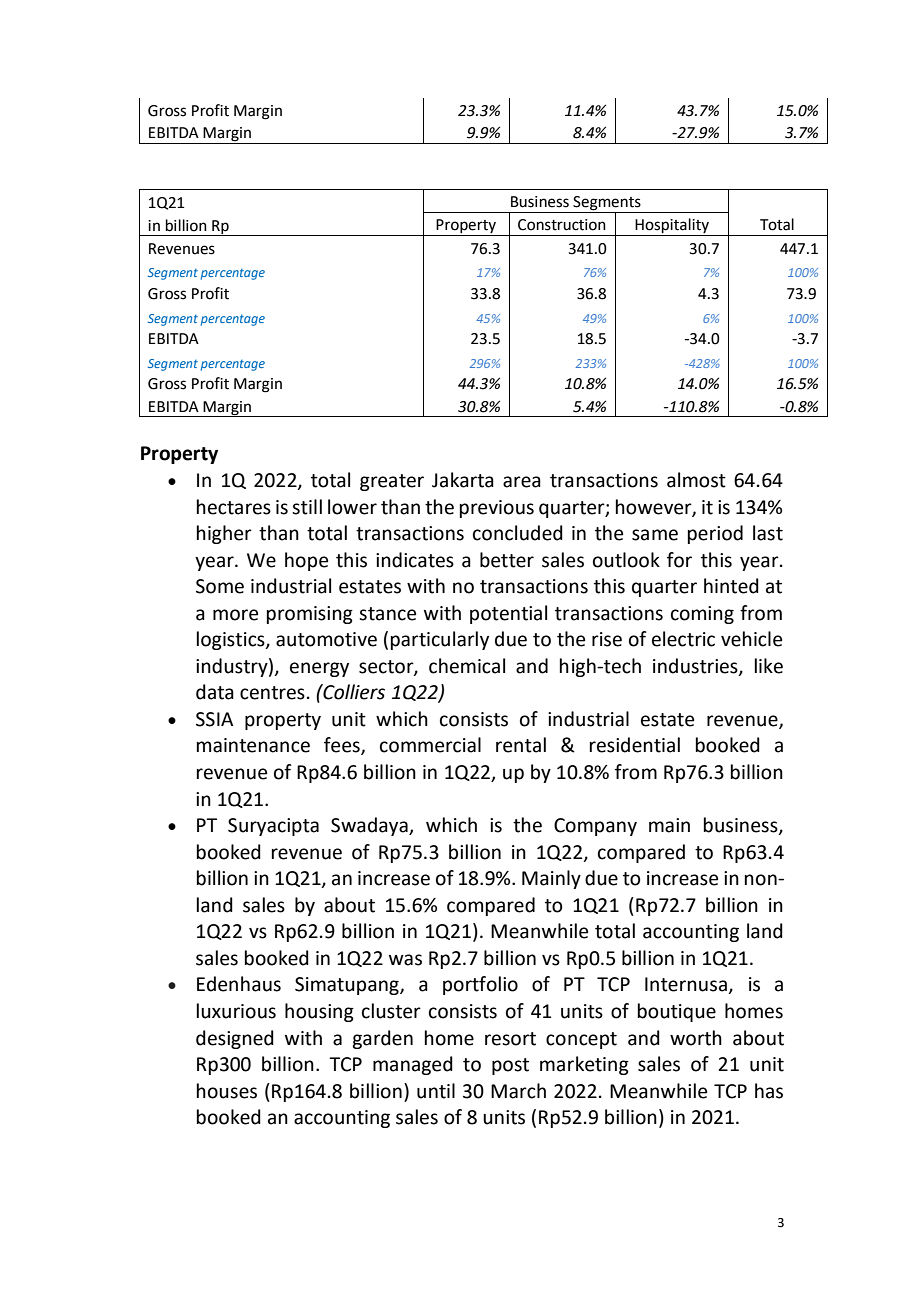 This screenshot has height=1308, width=924. Describe the element at coordinates (696, 666) in the screenshot. I see `industries` at that location.
